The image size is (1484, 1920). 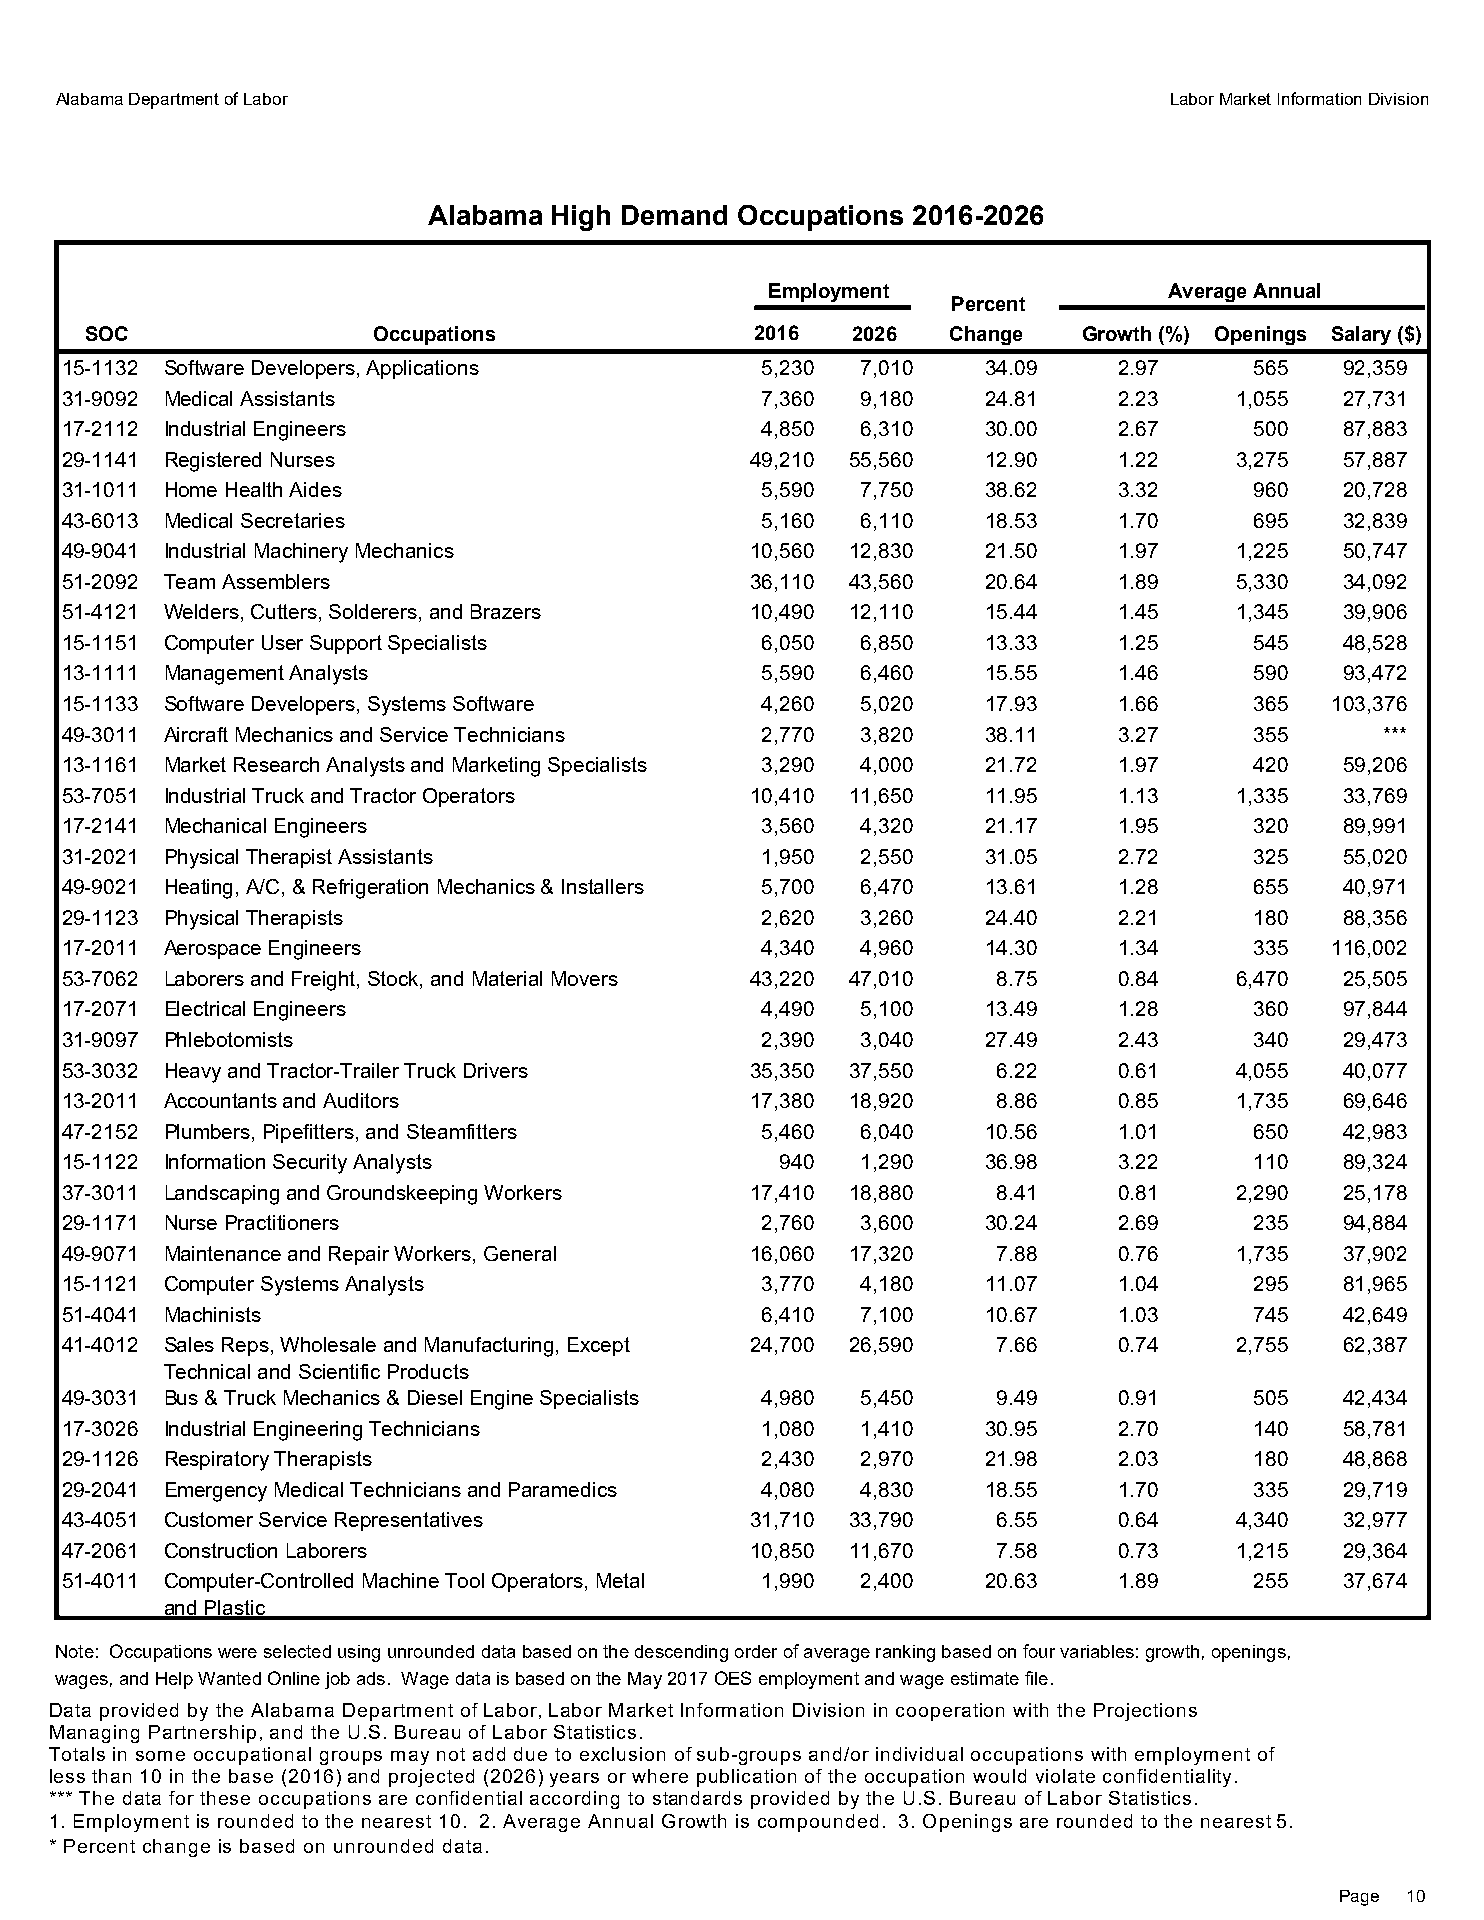 I want to click on Heavy, so click(x=193, y=1073).
